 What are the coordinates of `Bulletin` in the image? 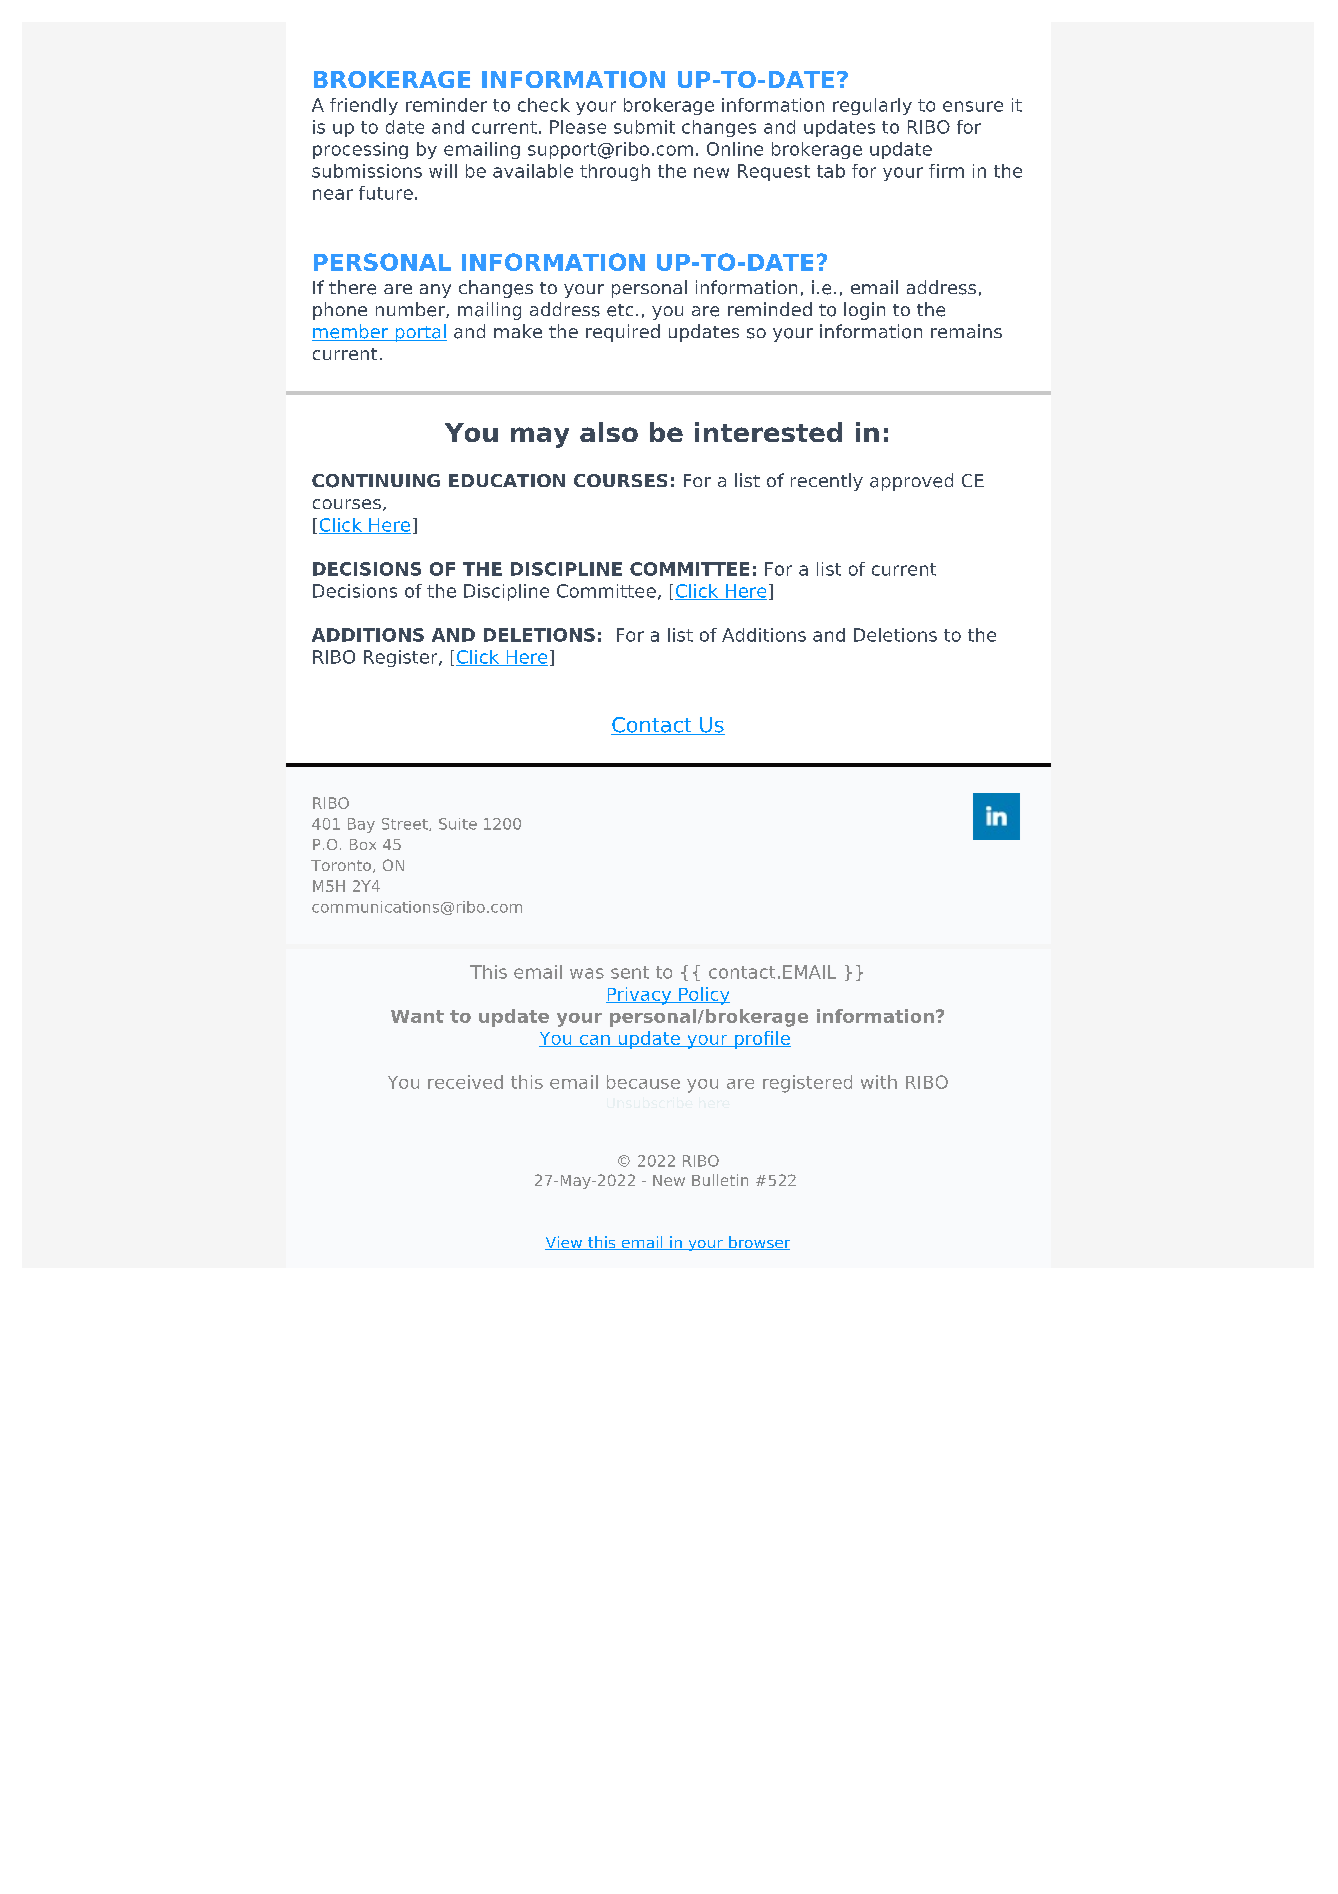 It's located at (720, 1180).
